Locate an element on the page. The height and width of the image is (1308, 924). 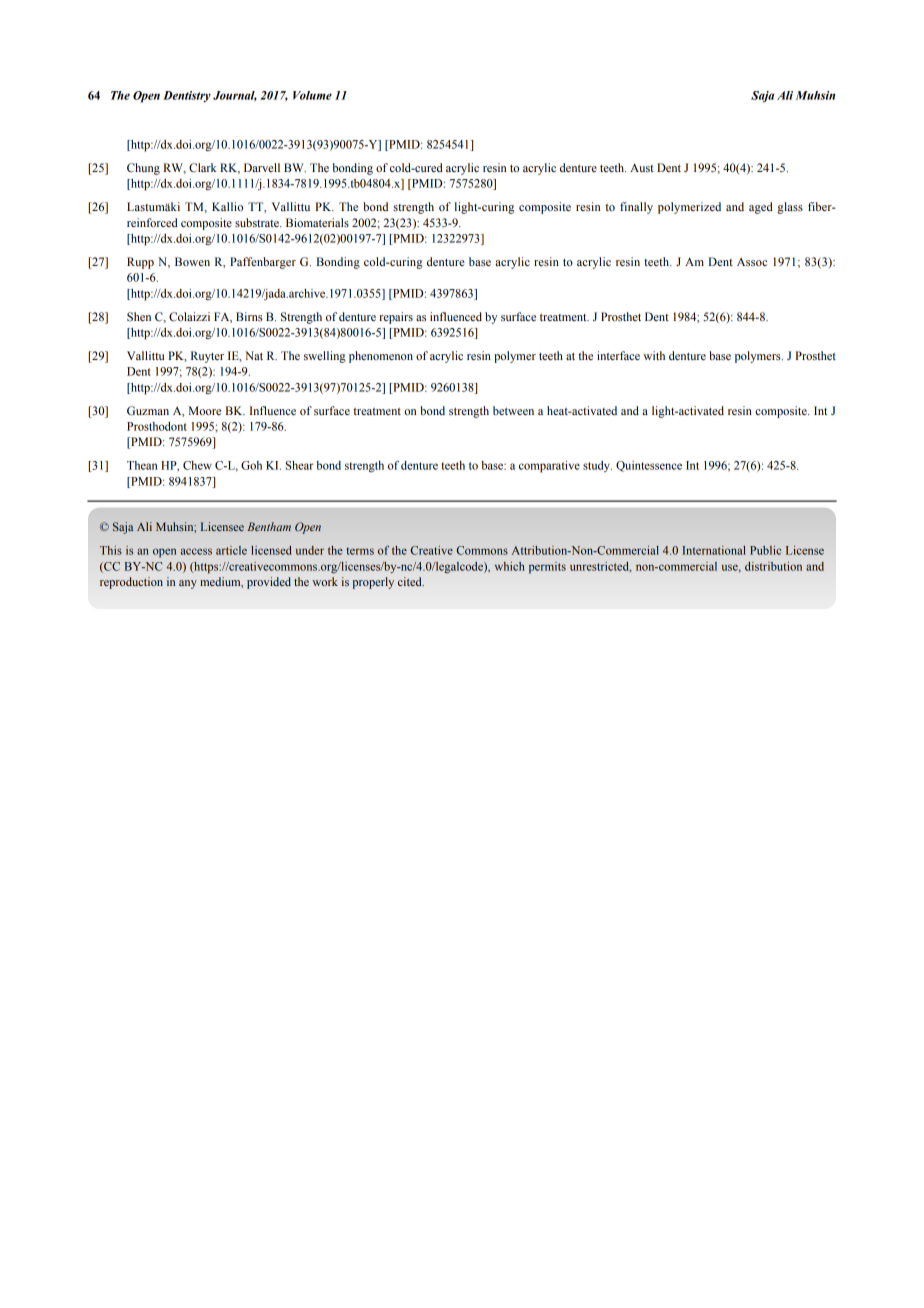
any is located at coordinates (188, 584).
